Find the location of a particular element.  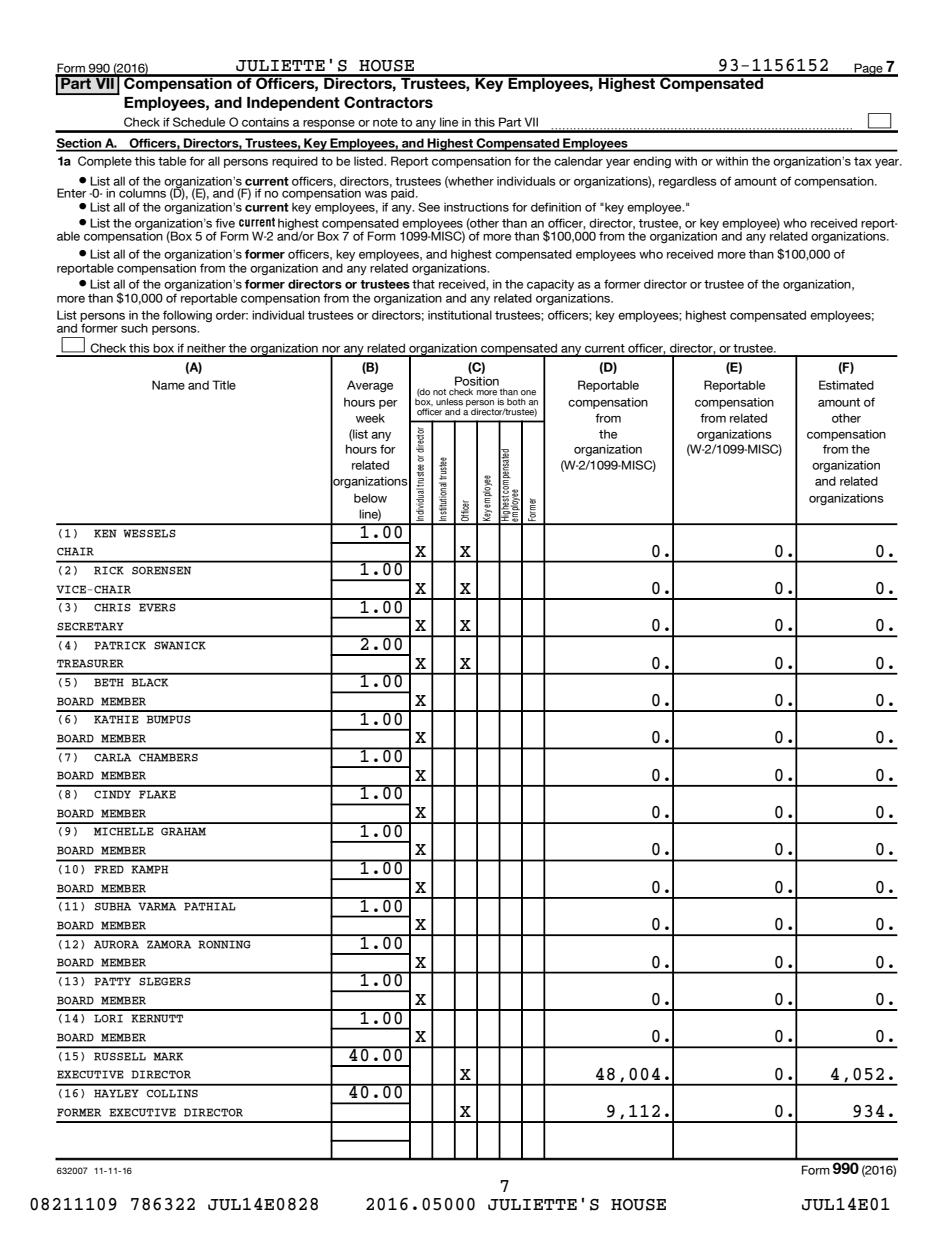

Complete is located at coordinates (105, 162).
